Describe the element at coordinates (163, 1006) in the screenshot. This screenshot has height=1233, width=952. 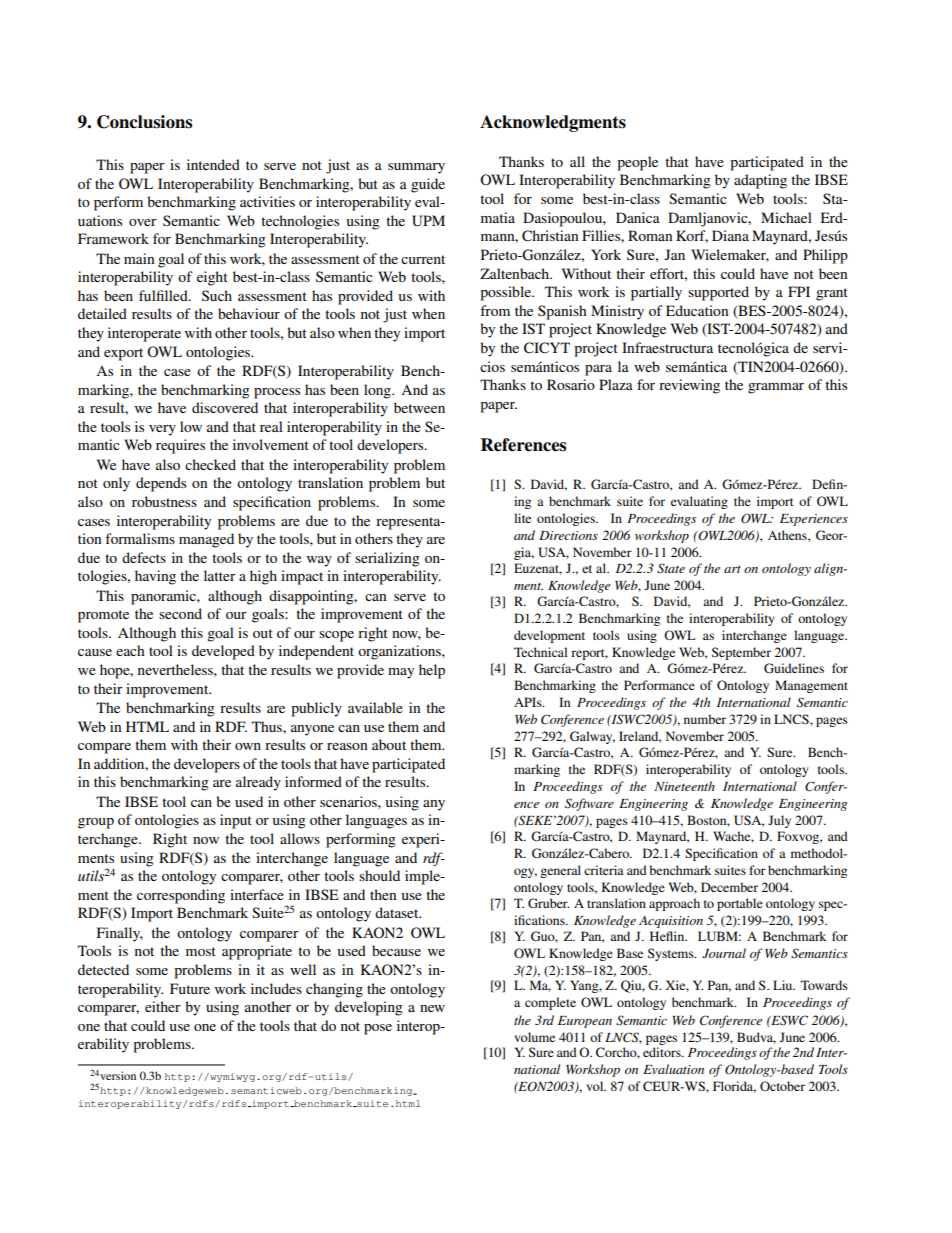
I see `either` at that location.
